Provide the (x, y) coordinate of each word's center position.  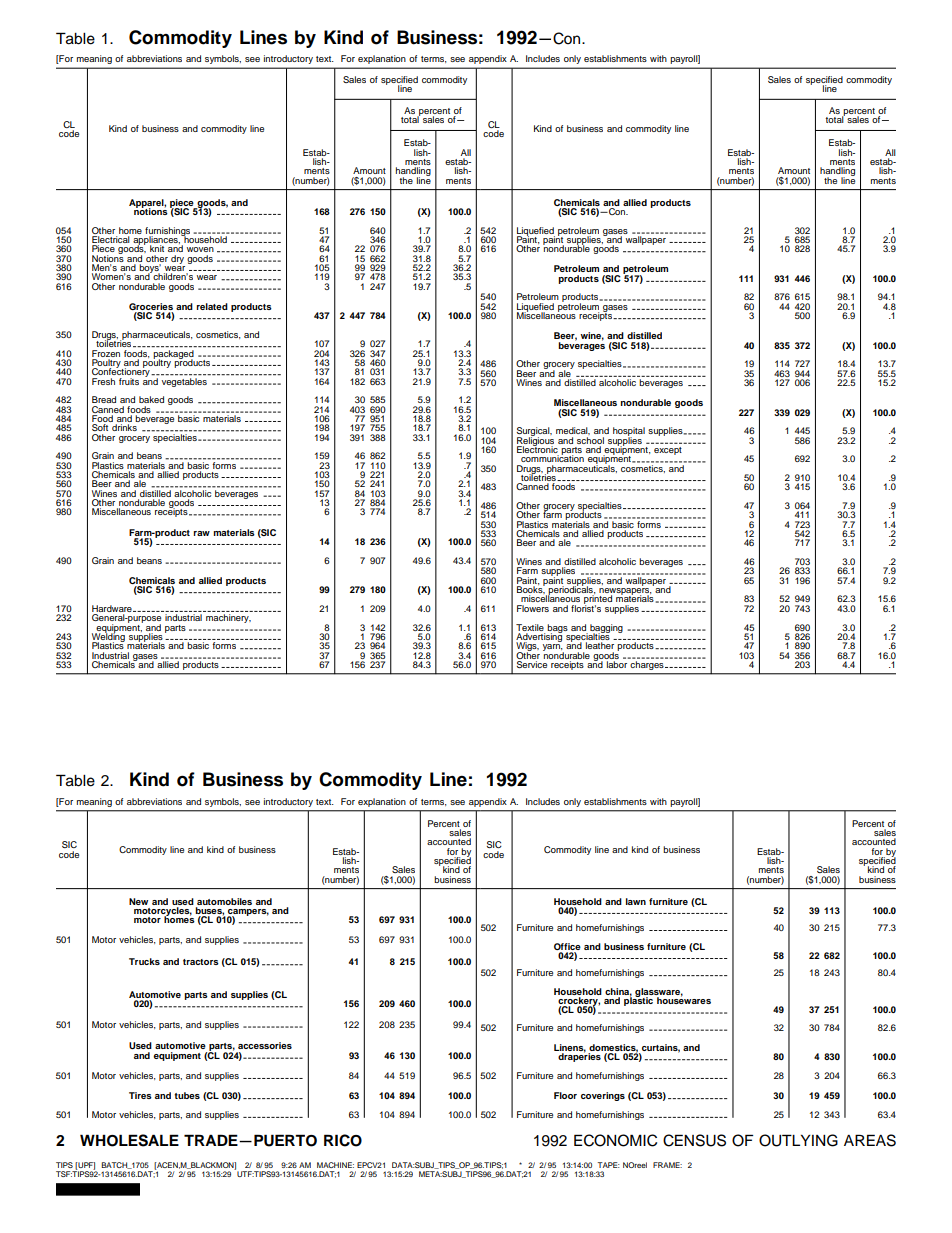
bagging (606, 629)
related (212, 306)
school (590, 440)
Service (532, 664)
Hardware (113, 608)
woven (200, 249)
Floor (565, 1095)
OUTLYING (798, 1140)
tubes (187, 1095)
